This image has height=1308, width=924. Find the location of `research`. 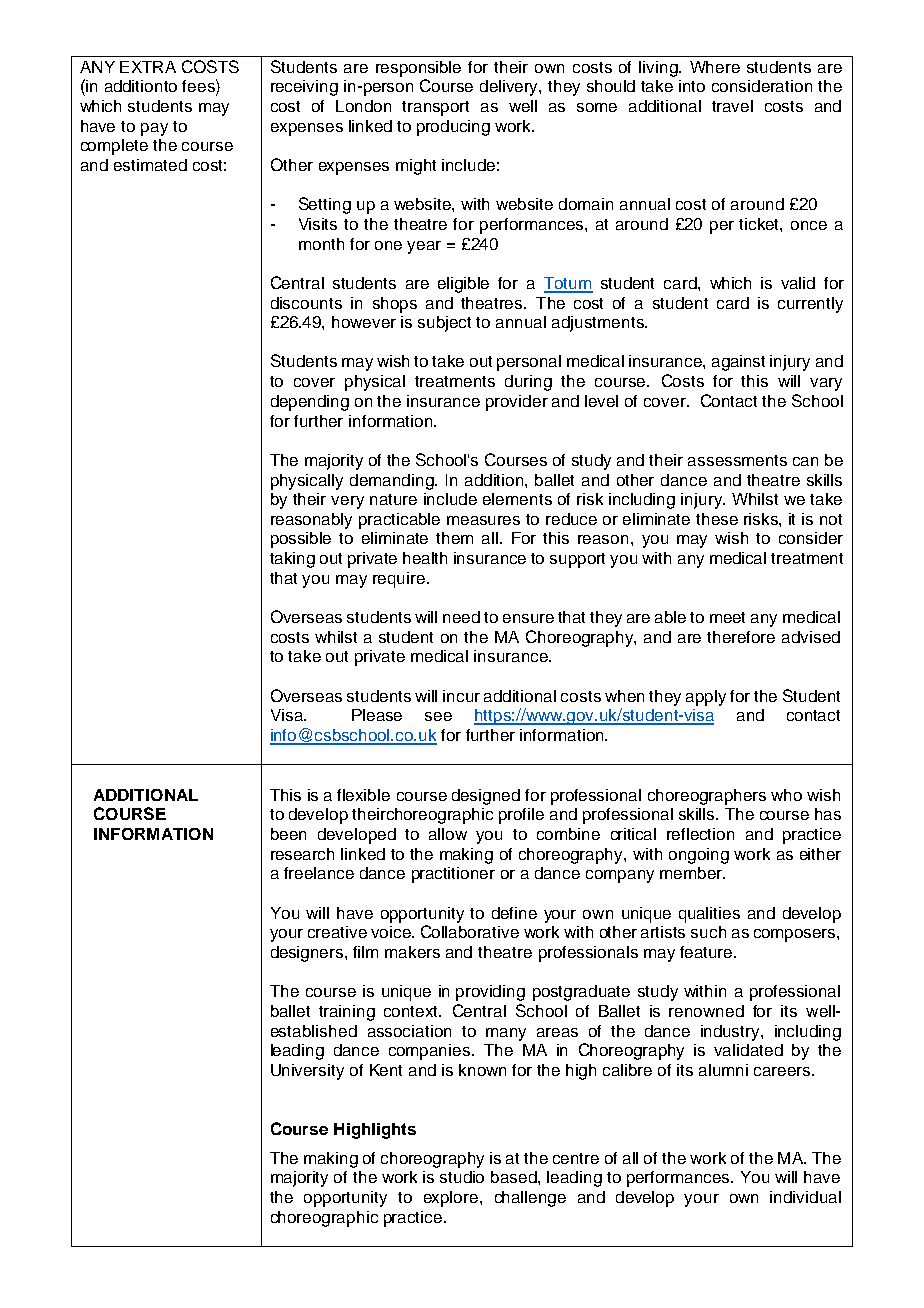

research is located at coordinates (302, 854).
